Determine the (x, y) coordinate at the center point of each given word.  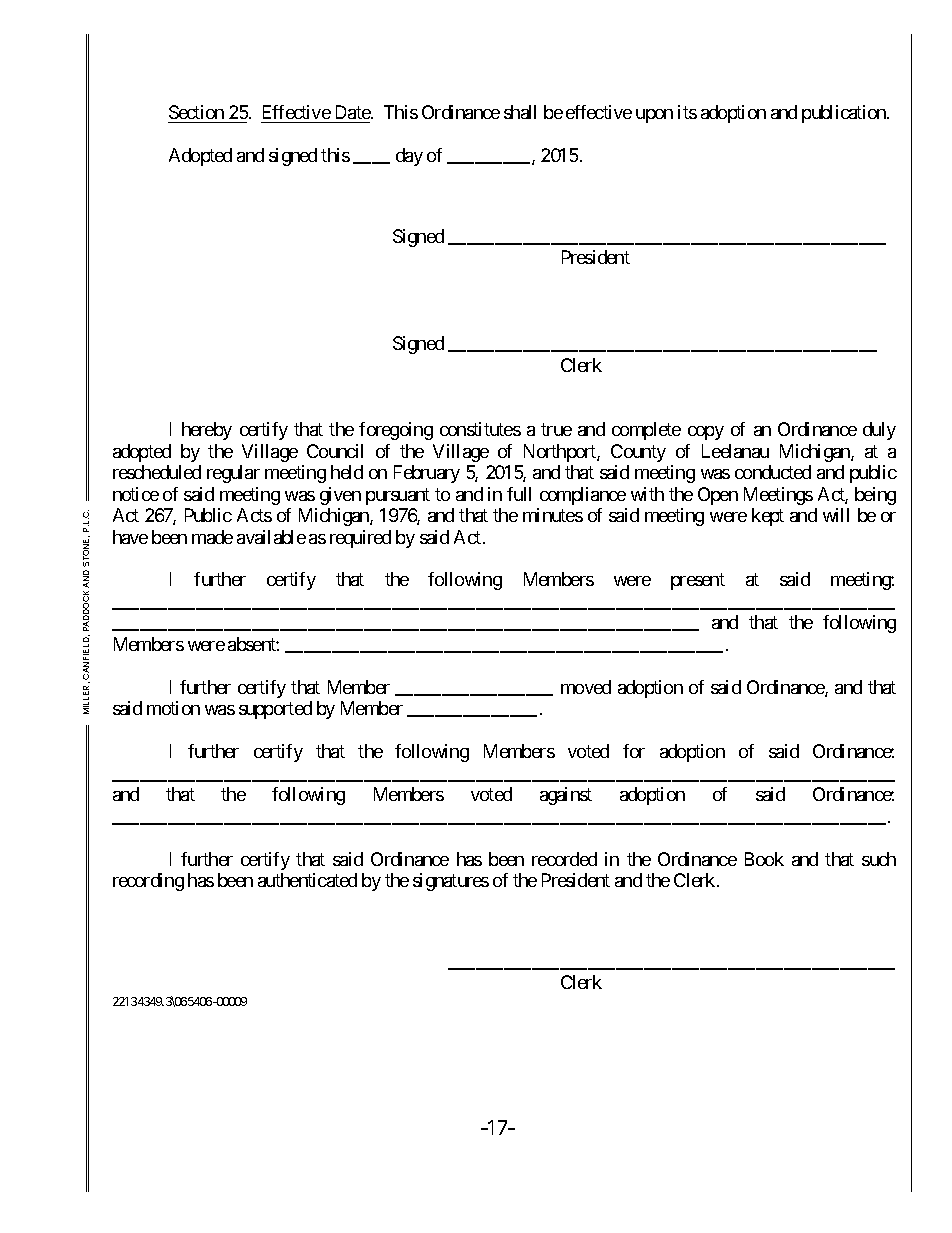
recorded (564, 859)
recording (148, 882)
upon (654, 116)
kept (768, 517)
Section (197, 114)
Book (764, 859)
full (519, 494)
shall (520, 112)
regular (233, 474)
